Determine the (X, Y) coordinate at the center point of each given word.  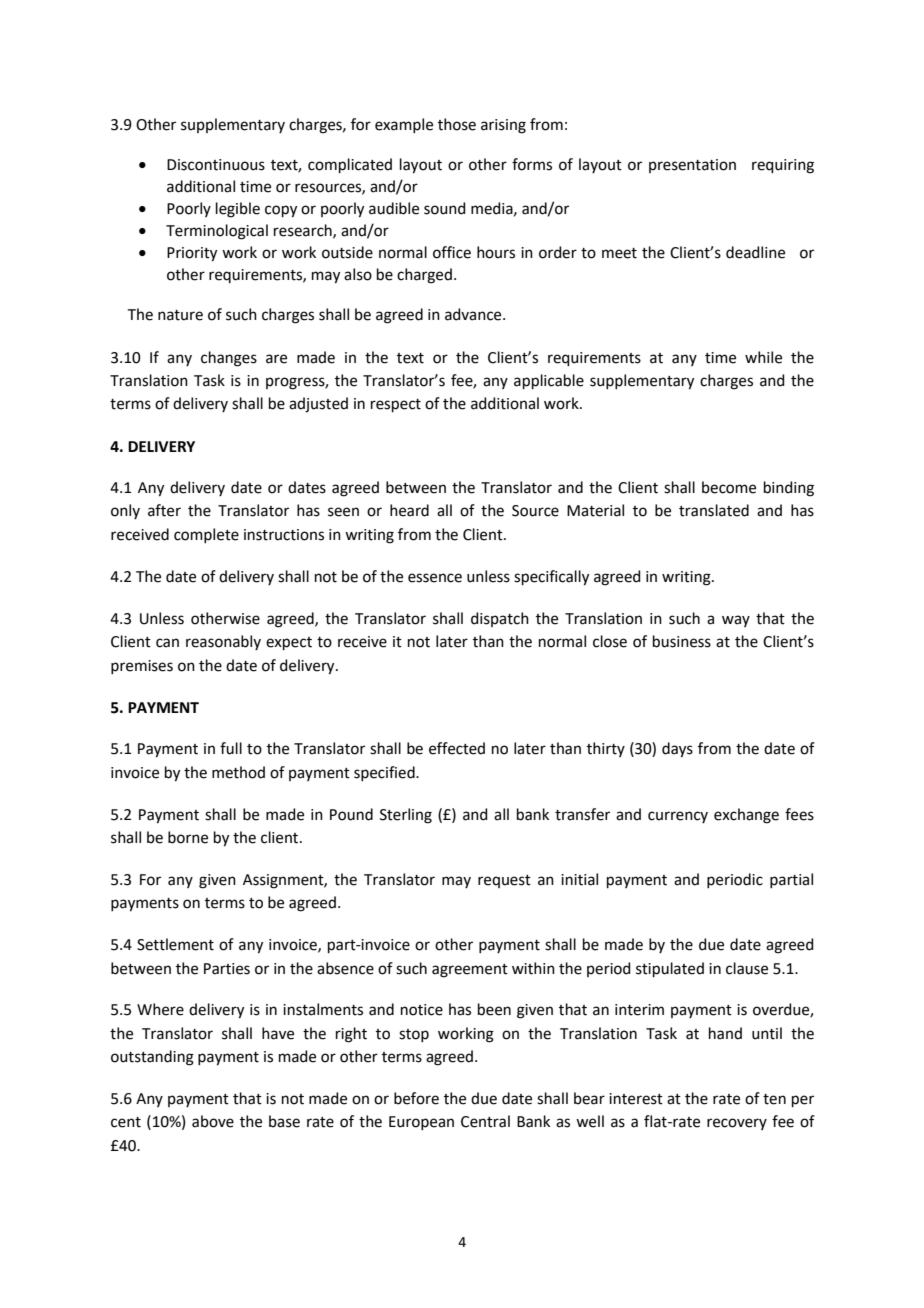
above (213, 1121)
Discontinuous (216, 165)
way (736, 621)
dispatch (500, 619)
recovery (737, 1124)
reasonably (223, 642)
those (457, 124)
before (416, 1098)
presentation (692, 166)
